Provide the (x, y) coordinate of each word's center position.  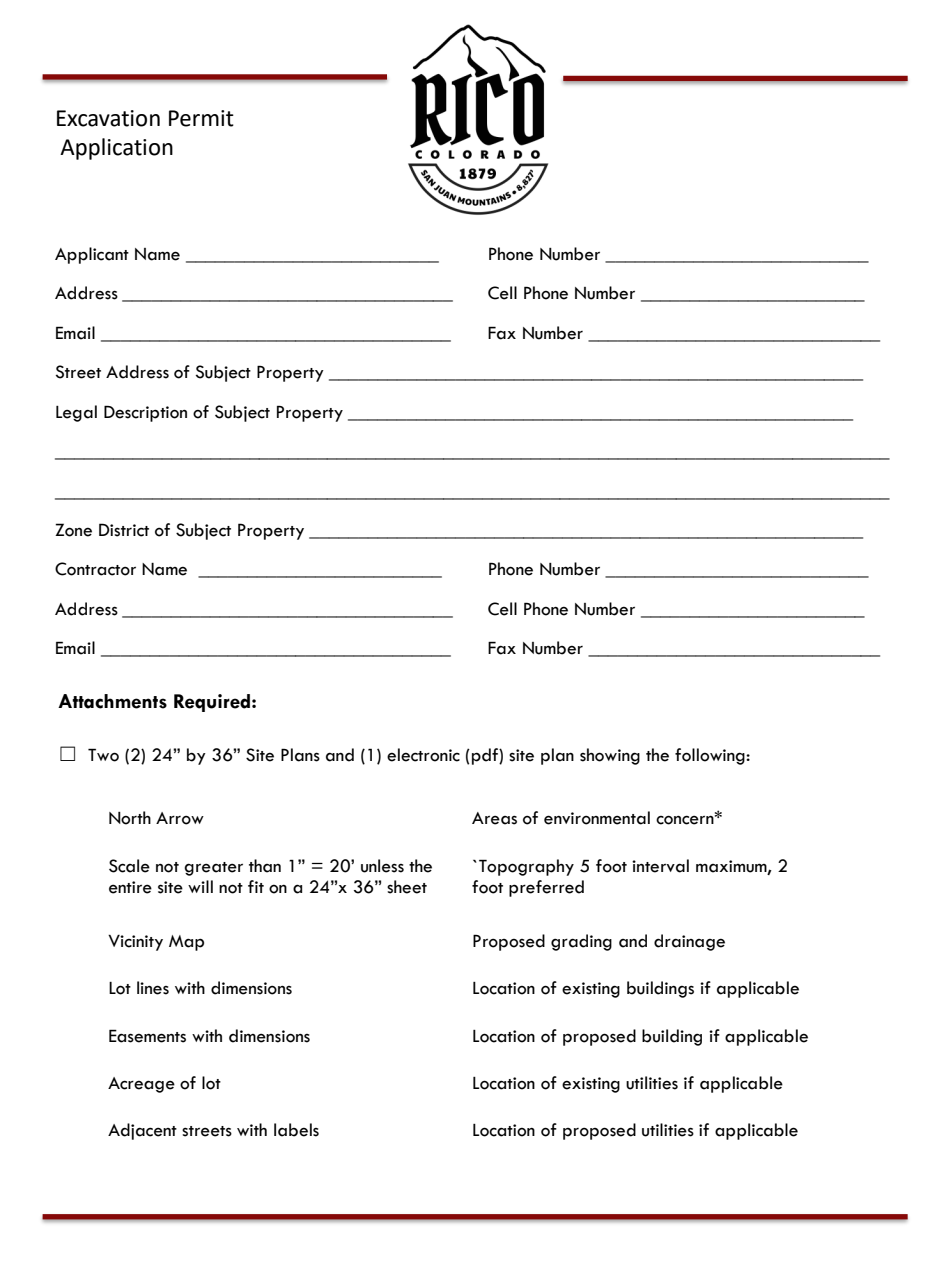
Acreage (141, 1085)
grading (581, 942)
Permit (201, 118)
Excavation (108, 118)
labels (296, 1130)
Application (116, 149)
